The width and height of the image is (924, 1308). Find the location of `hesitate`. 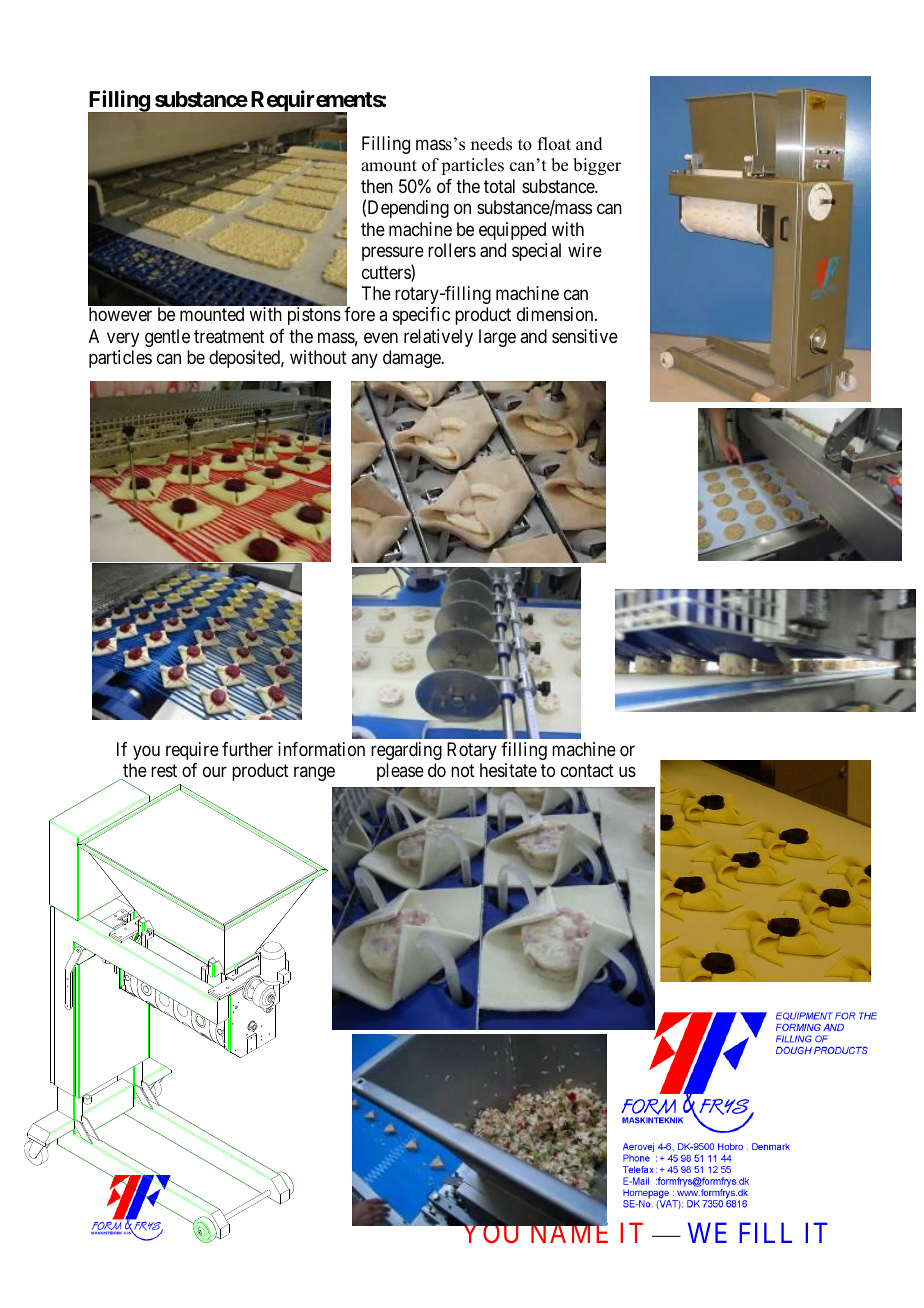

hesitate is located at coordinates (508, 770).
